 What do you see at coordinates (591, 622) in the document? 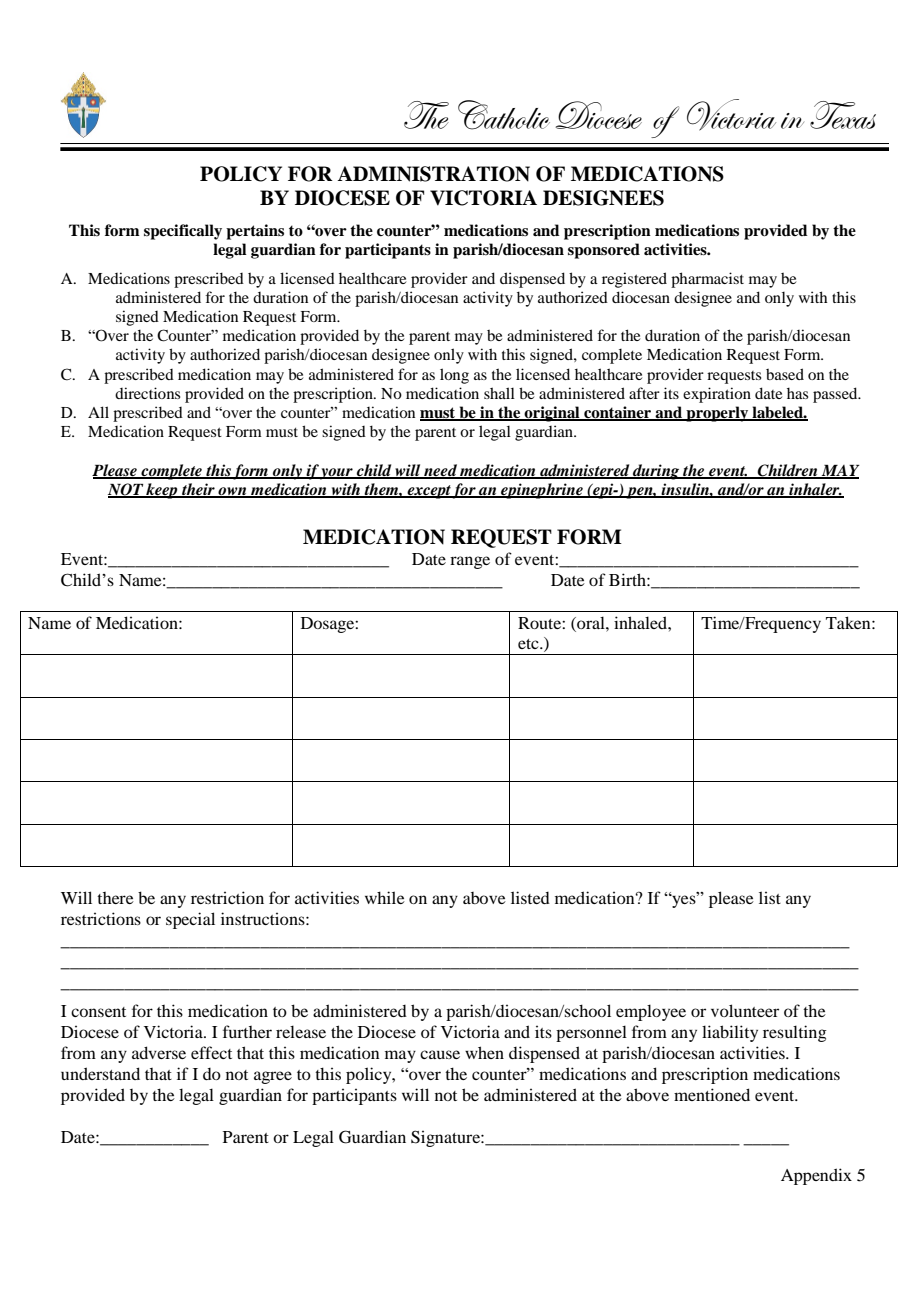
I see `oral` at bounding box center [591, 622].
